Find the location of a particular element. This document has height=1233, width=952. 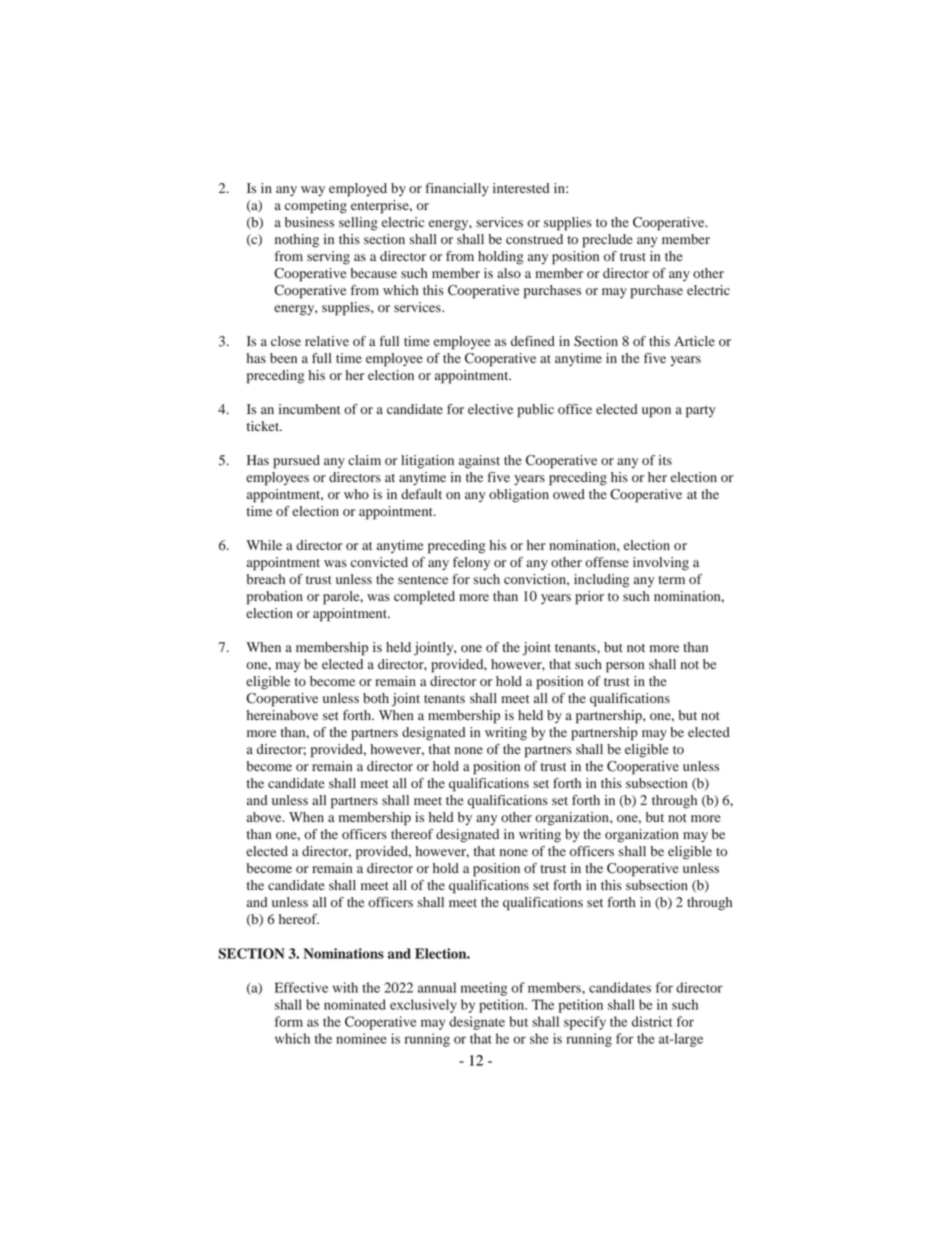

district is located at coordinates (652, 1021).
